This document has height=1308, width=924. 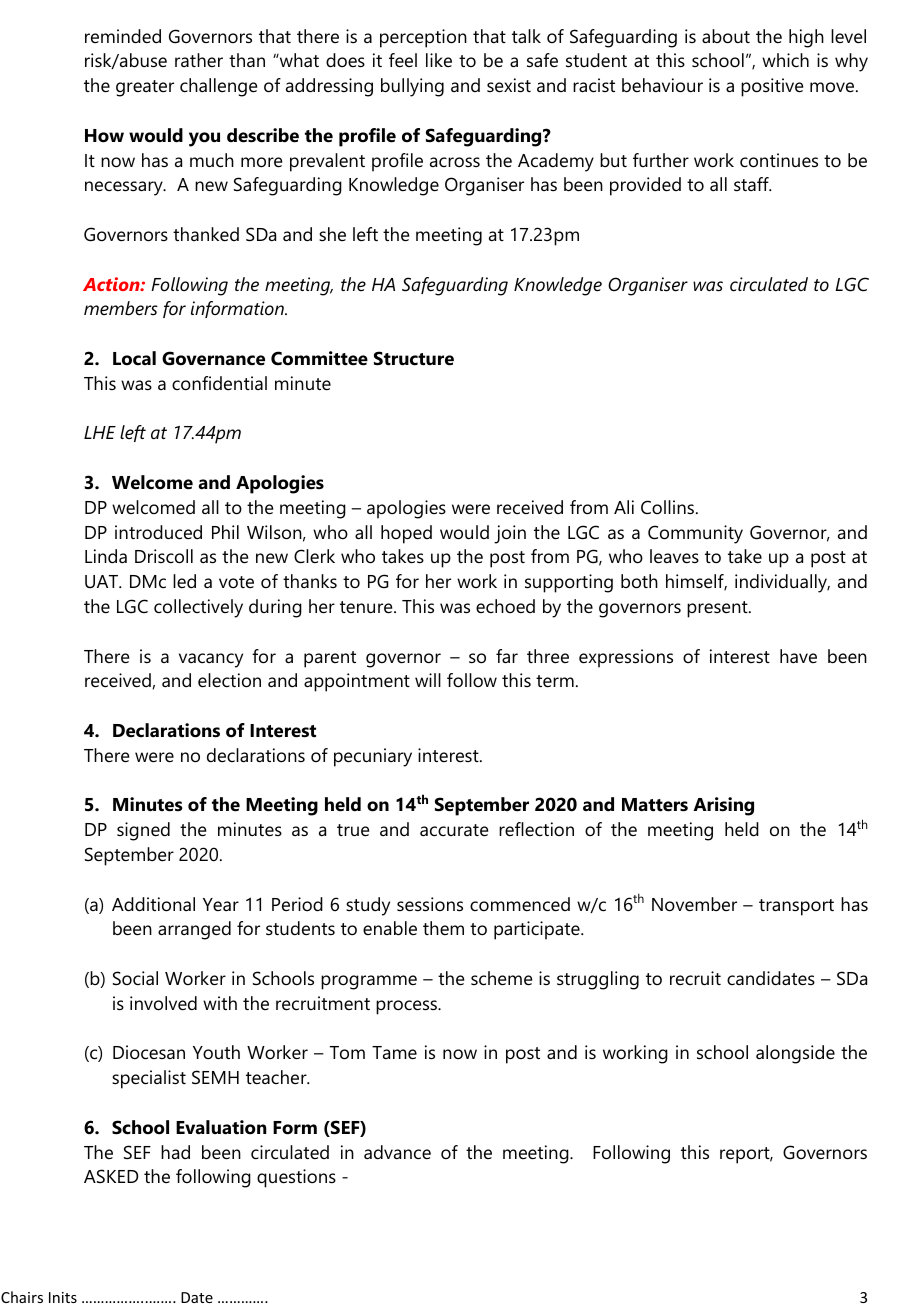 I want to click on greater, so click(x=145, y=88).
